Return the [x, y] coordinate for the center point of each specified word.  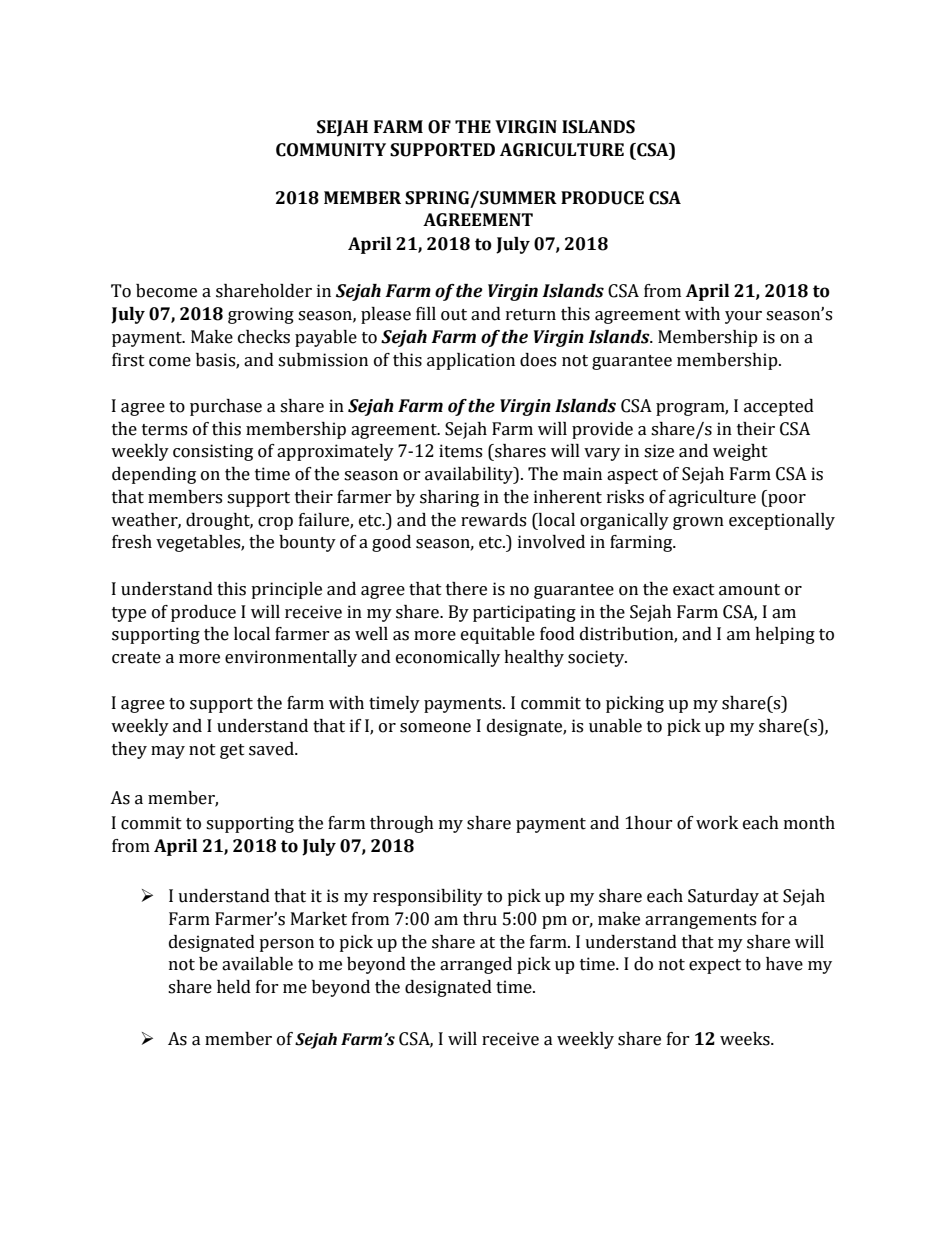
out [454, 315]
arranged [476, 965]
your [743, 317]
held [234, 987]
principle [286, 590]
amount [749, 590]
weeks [746, 1039]
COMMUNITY [331, 150]
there [466, 589]
